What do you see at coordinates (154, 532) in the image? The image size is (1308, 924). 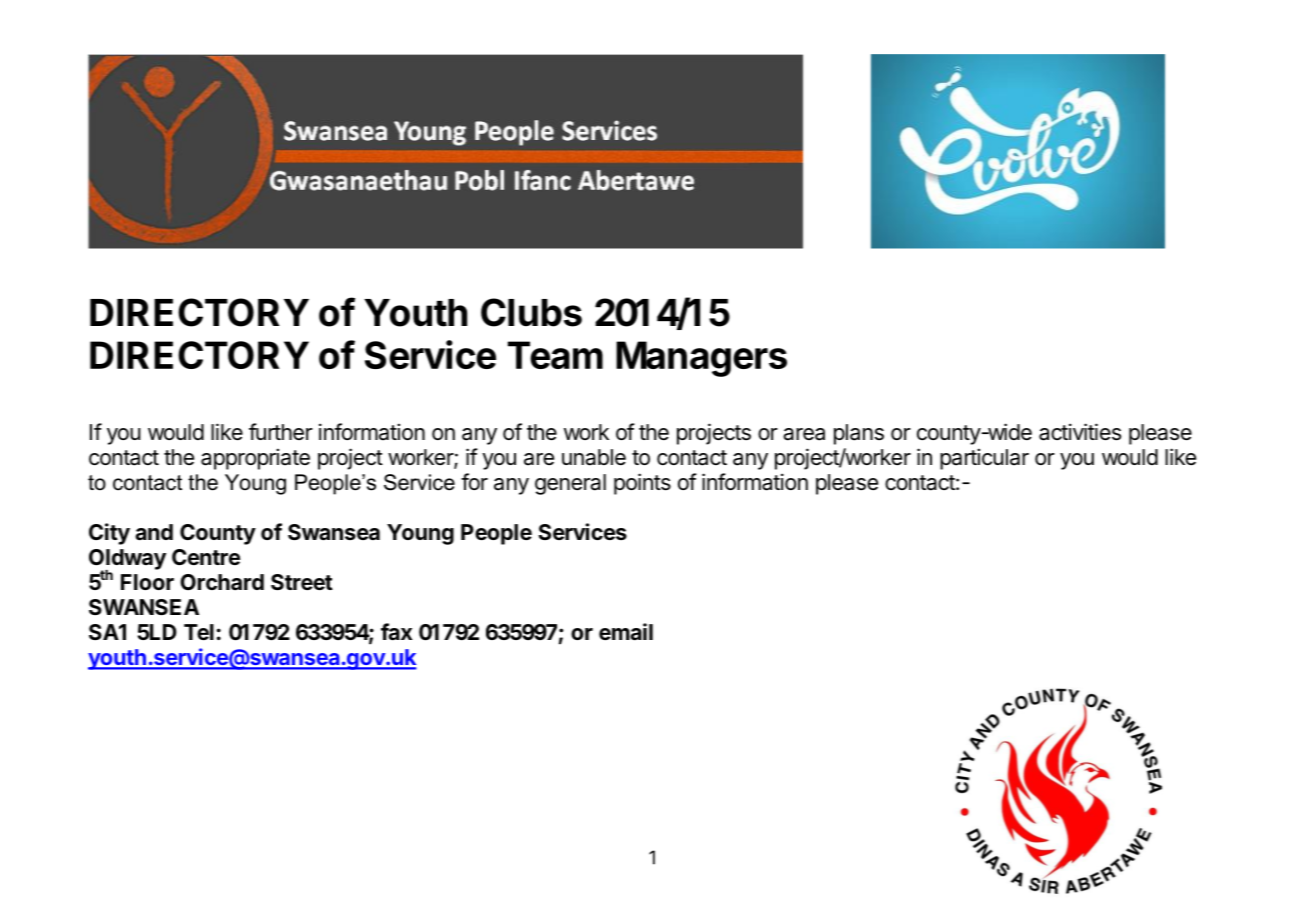 I see `and` at bounding box center [154, 532].
